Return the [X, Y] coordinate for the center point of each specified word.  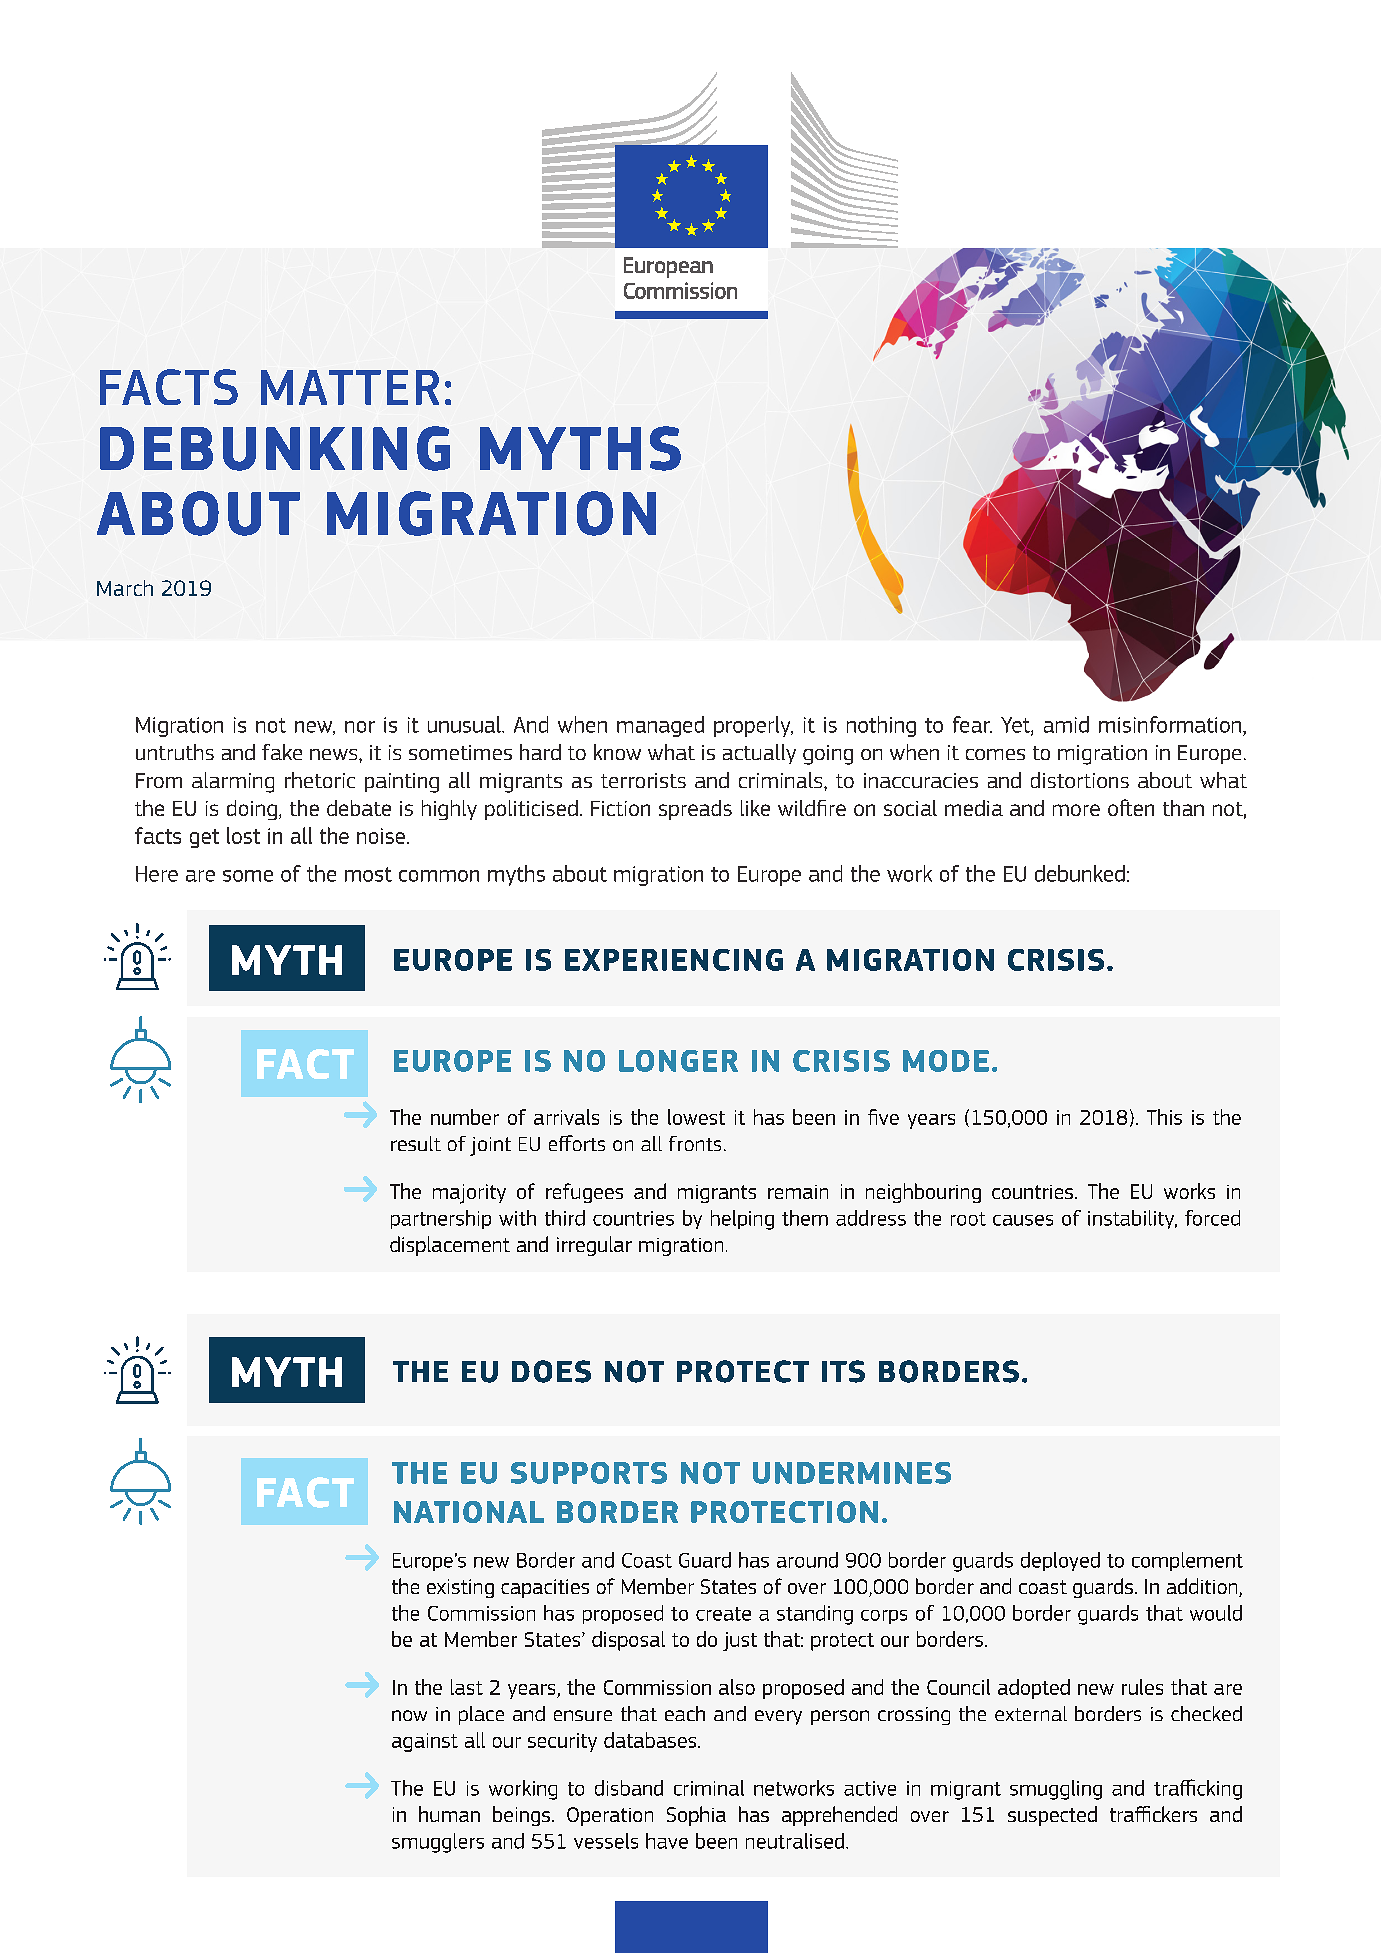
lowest [696, 1117]
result [416, 1143]
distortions [1080, 780]
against [425, 1742]
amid [1066, 724]
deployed [1060, 1561]
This [1164, 1117]
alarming [233, 782]
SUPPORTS [589, 1473]
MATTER [350, 387]
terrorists [643, 780]
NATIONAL [469, 1512]
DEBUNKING [275, 448]
